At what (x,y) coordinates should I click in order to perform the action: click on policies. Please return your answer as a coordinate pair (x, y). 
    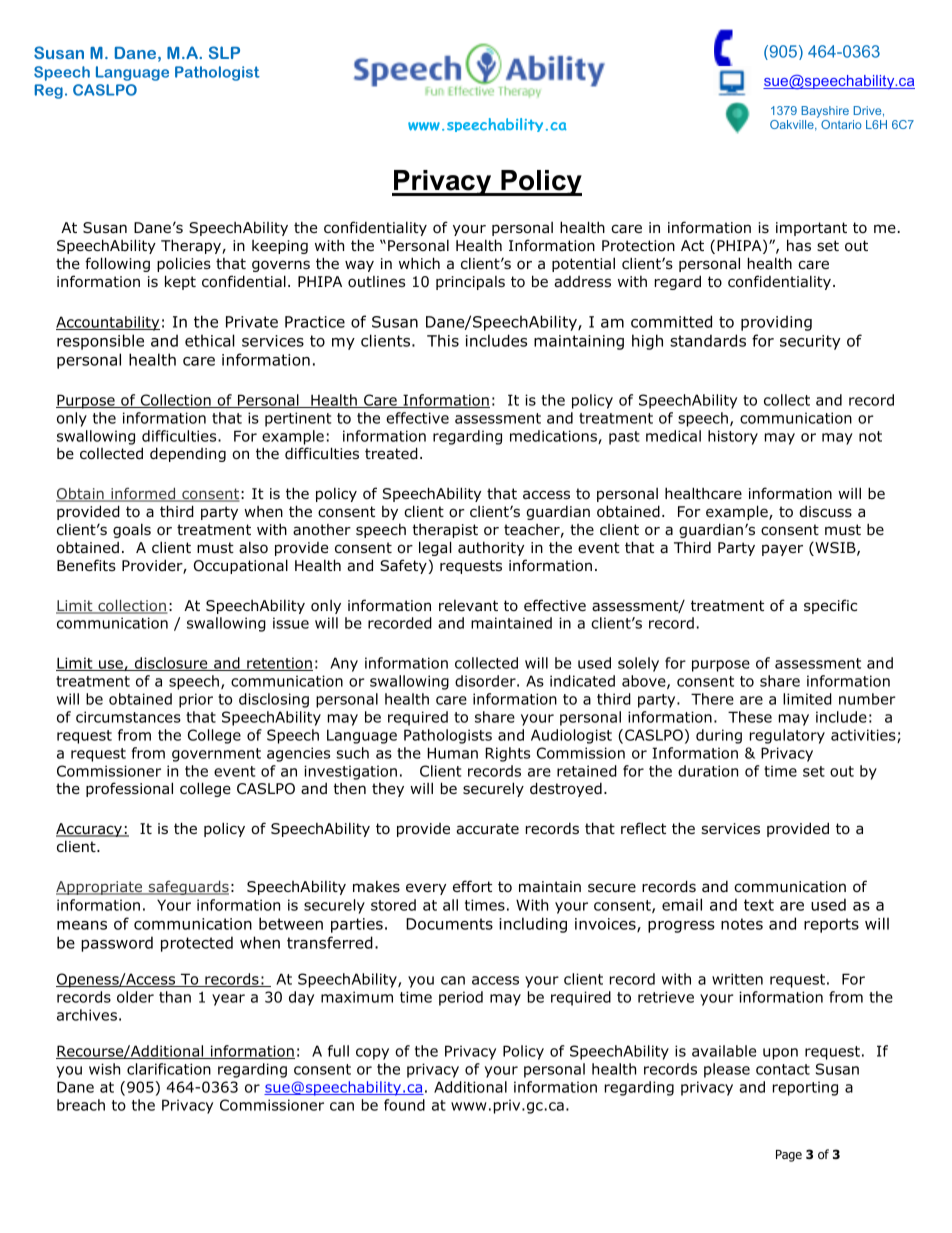
    Looking at the image, I should click on (184, 264).
